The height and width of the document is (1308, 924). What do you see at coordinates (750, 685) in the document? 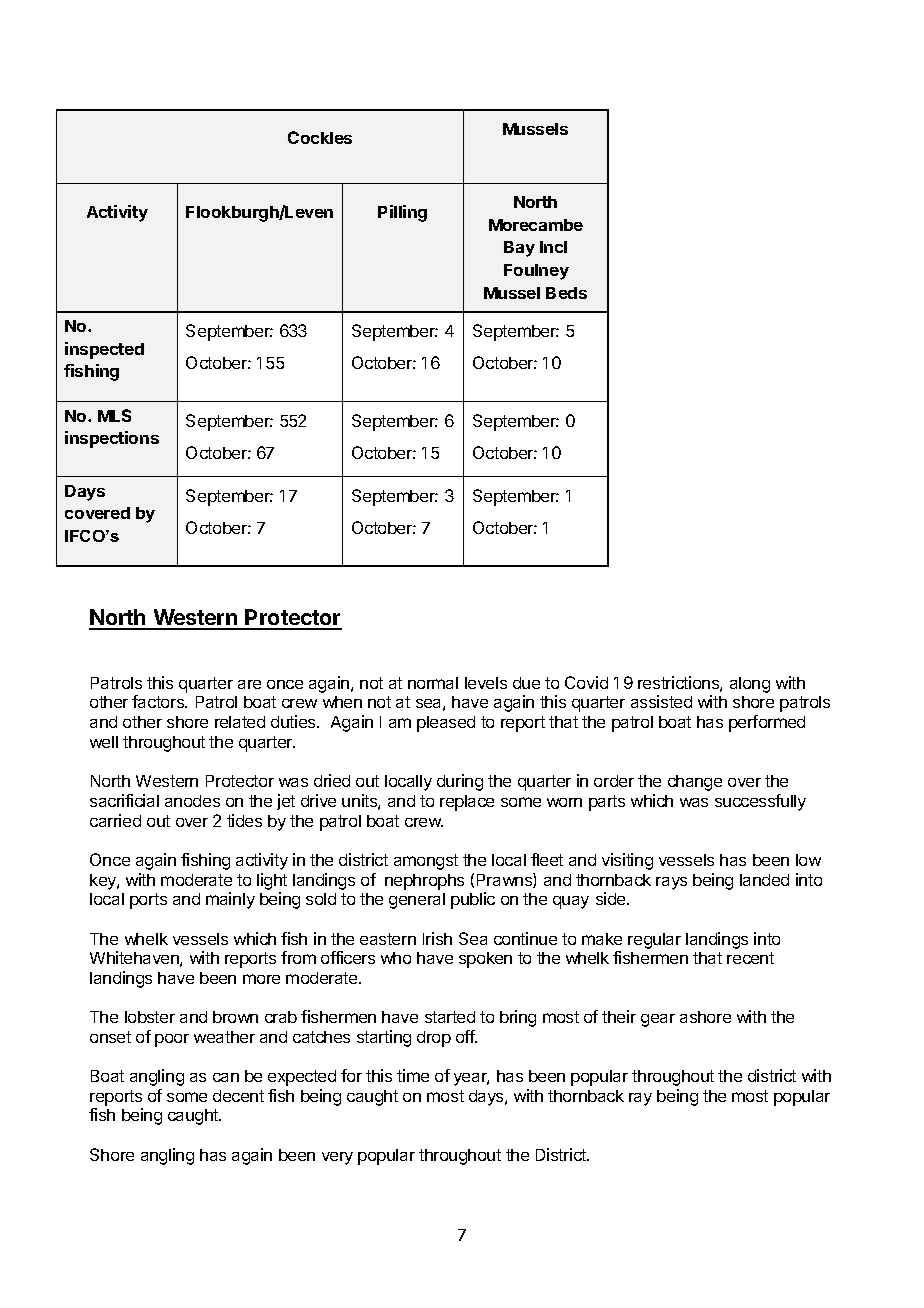
I see `along` at bounding box center [750, 685].
